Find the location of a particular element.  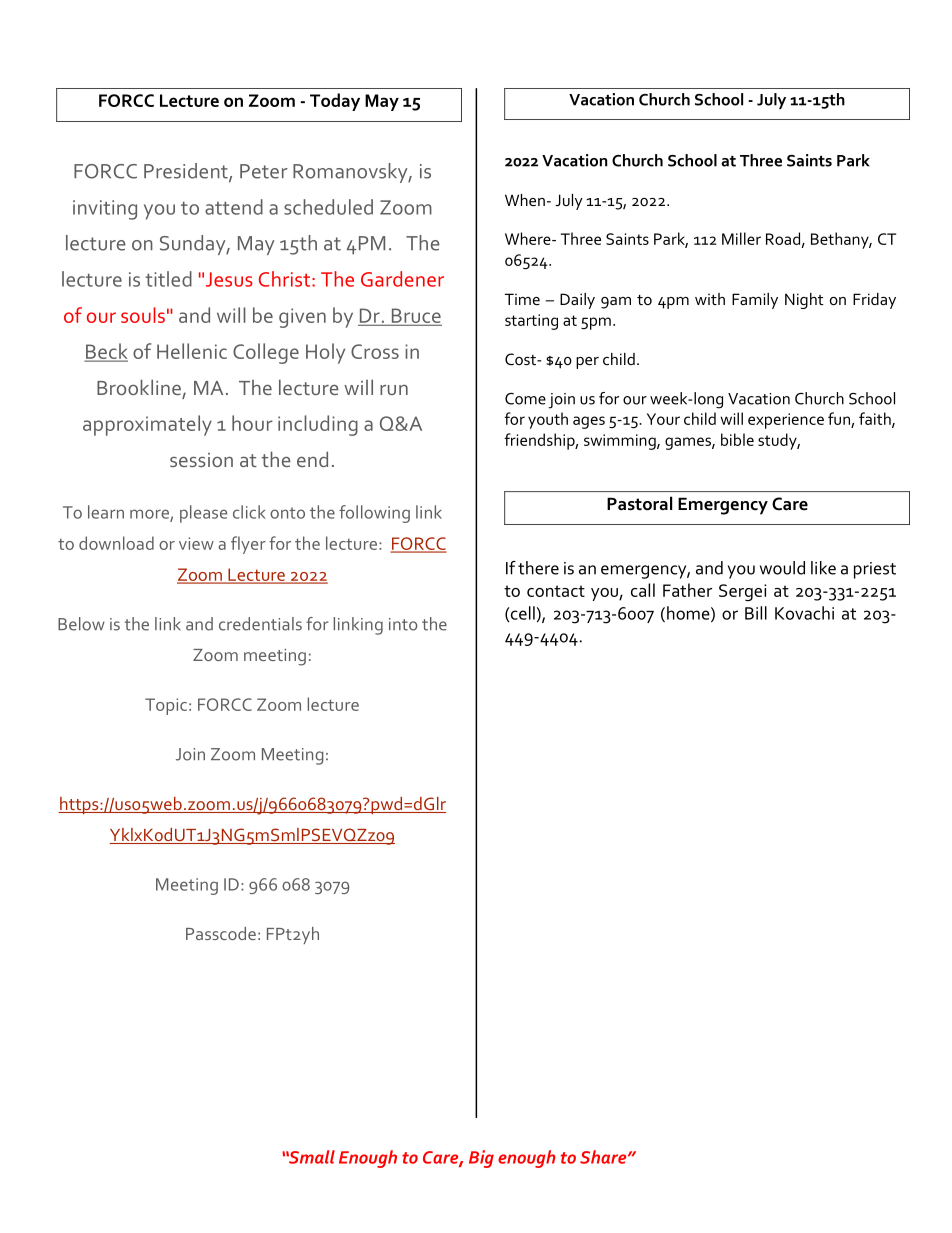

Passcode is located at coordinates (221, 933).
